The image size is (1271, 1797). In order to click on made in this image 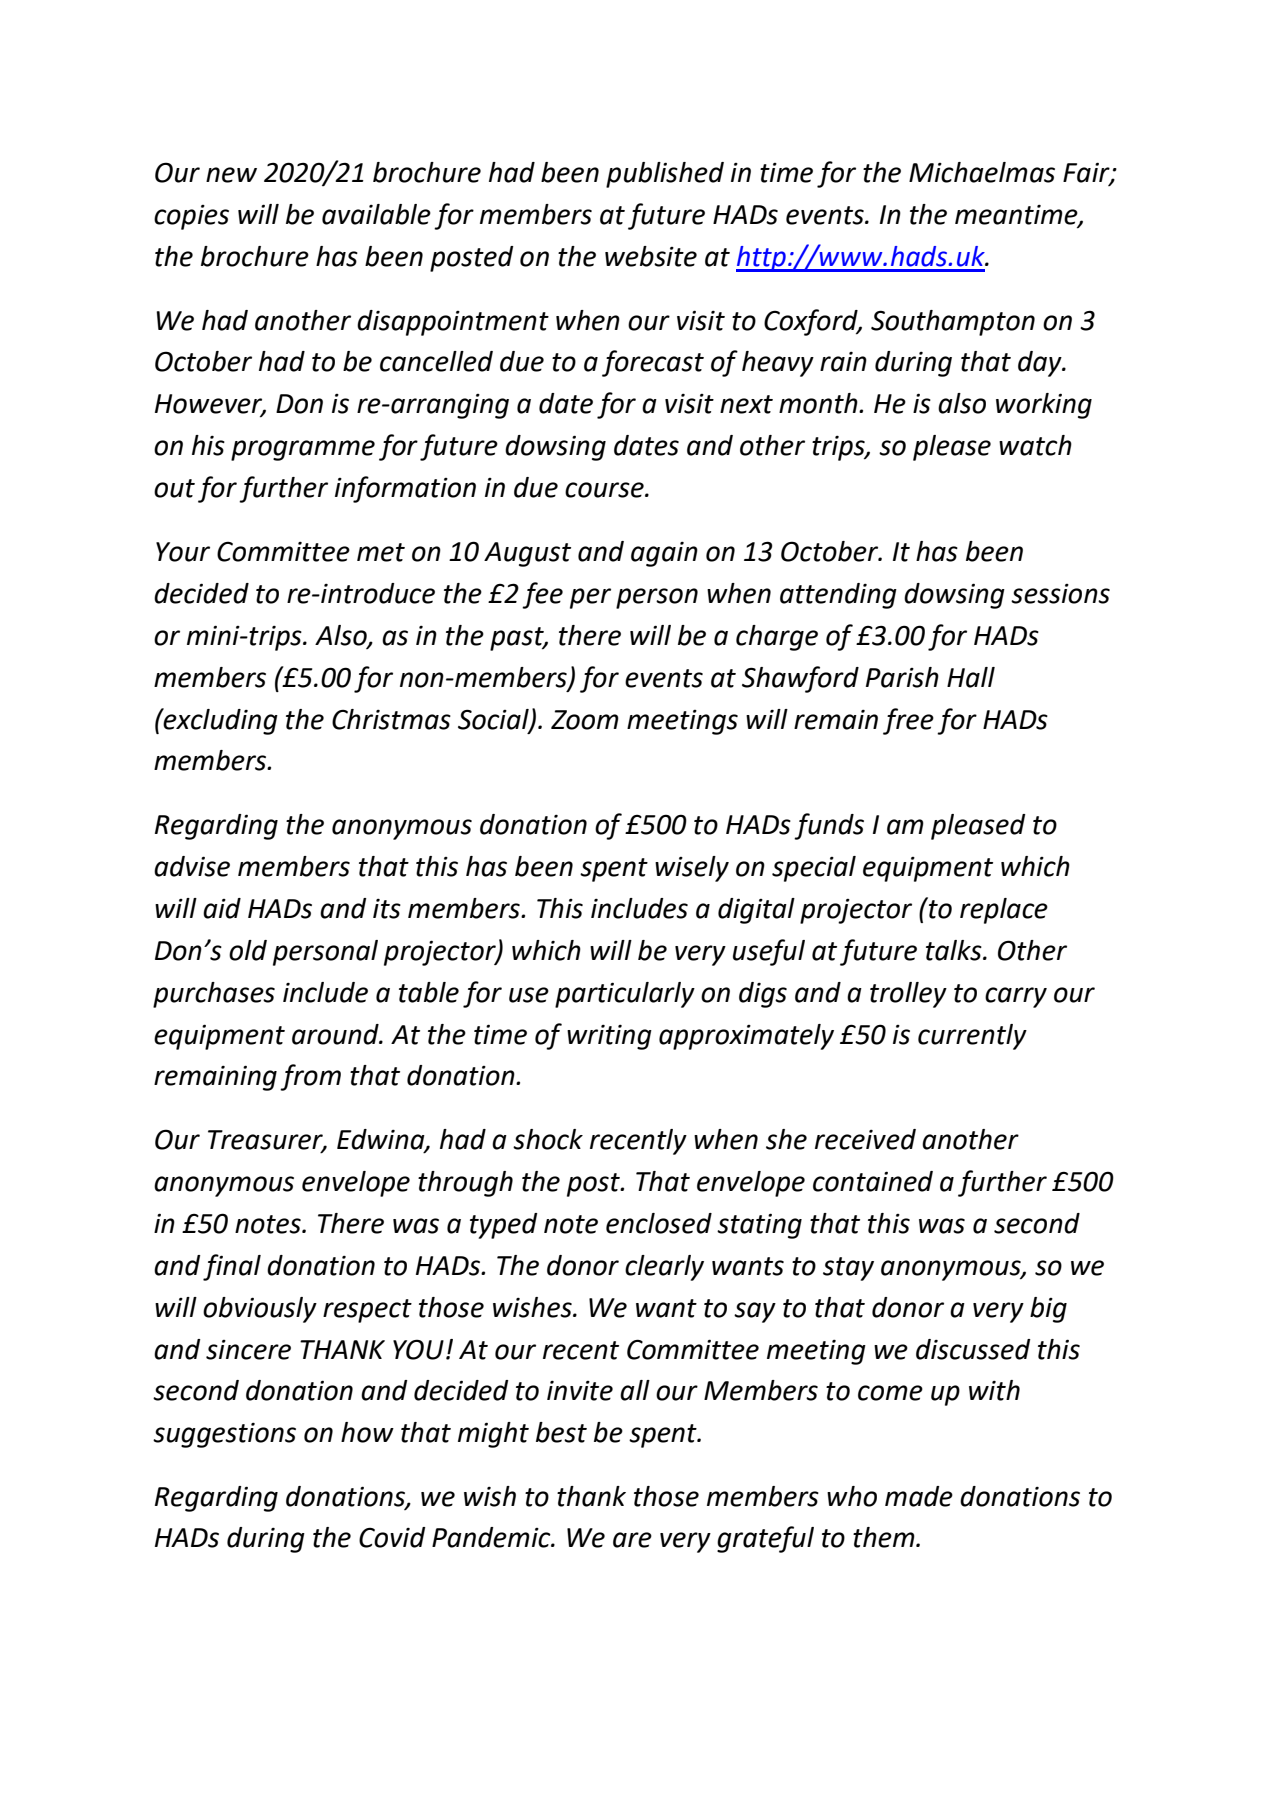, I will do `click(919, 1496)`.
